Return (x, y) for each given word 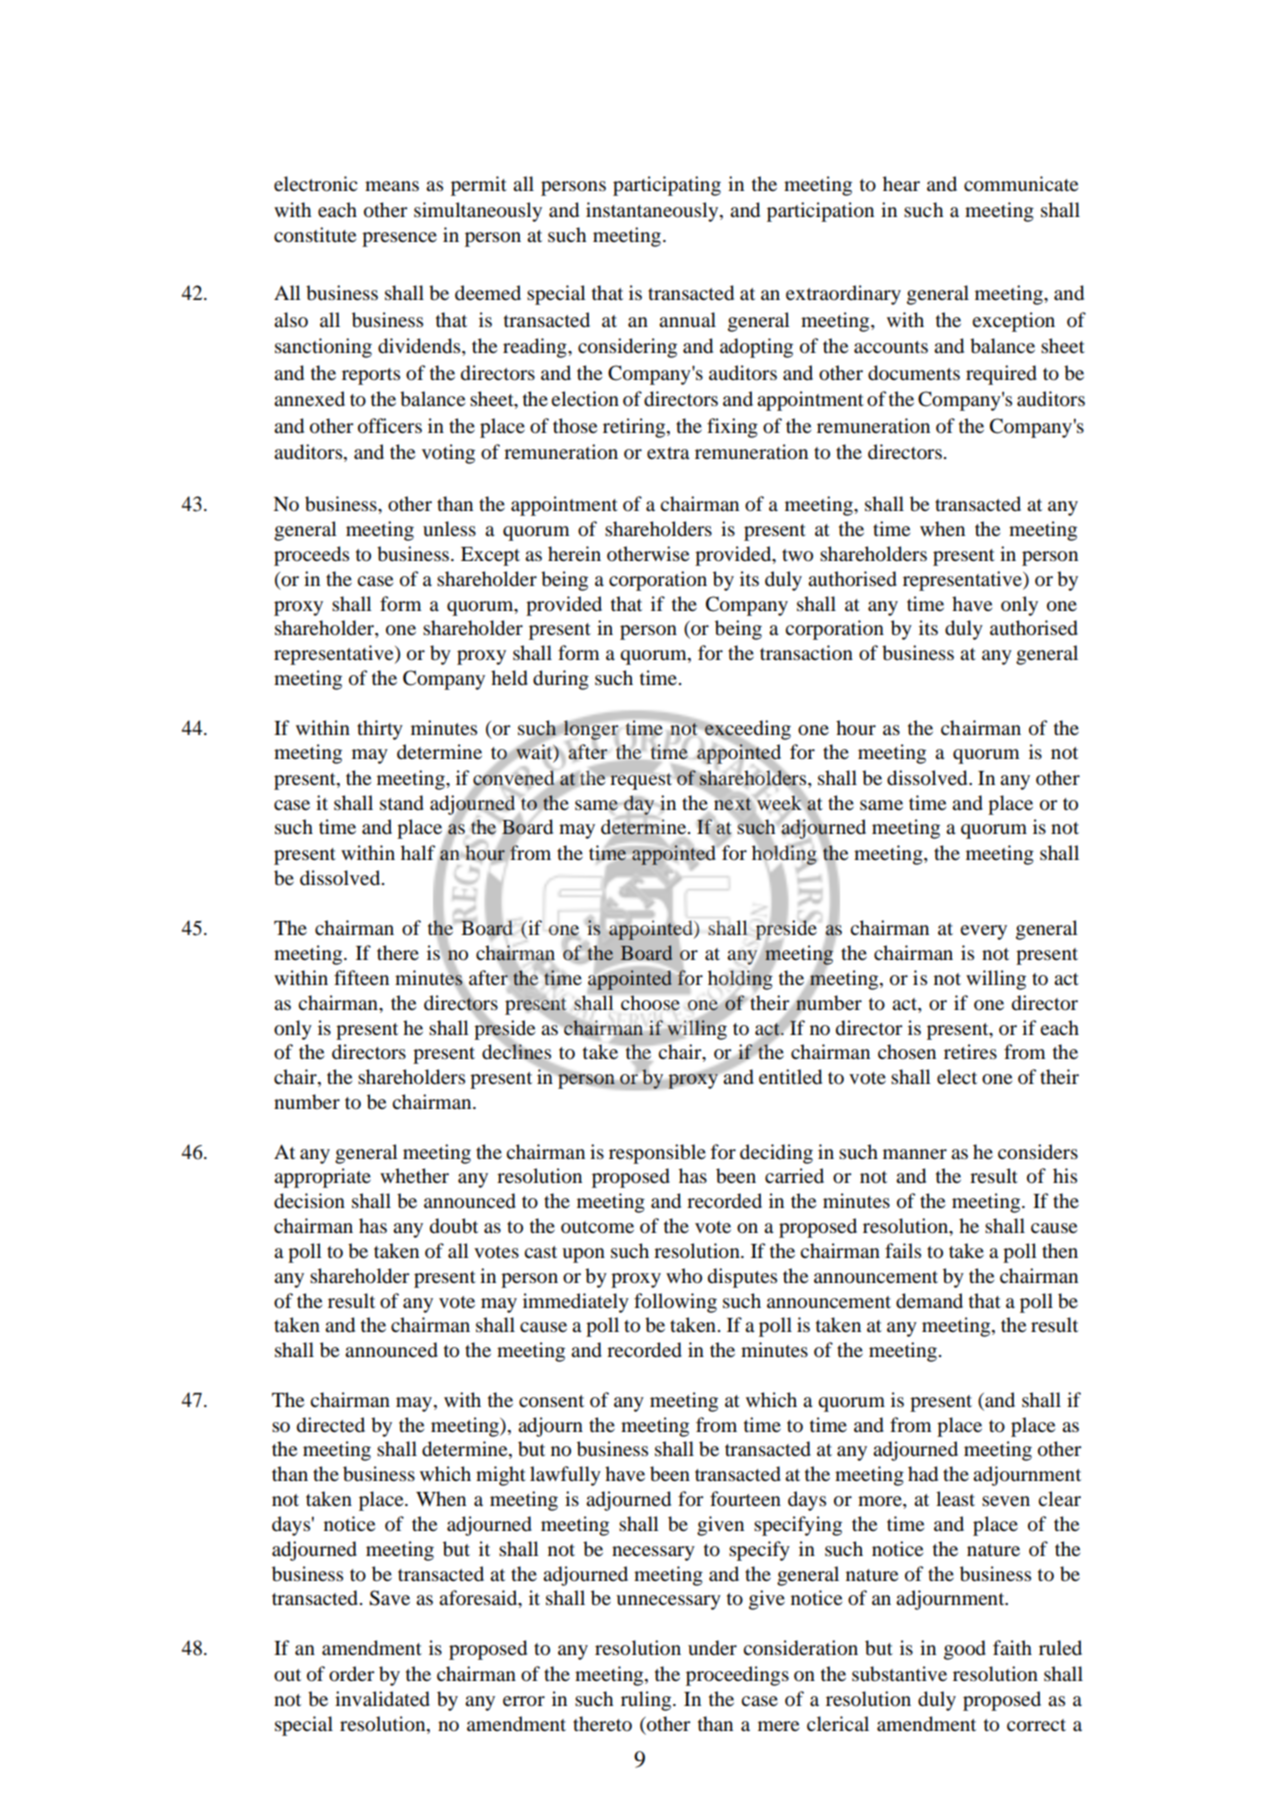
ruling (647, 1701)
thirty (380, 730)
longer (591, 730)
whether (414, 1175)
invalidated (382, 1699)
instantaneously (653, 212)
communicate (1021, 184)
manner (915, 1154)
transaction (806, 653)
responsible (657, 1154)
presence (399, 239)
